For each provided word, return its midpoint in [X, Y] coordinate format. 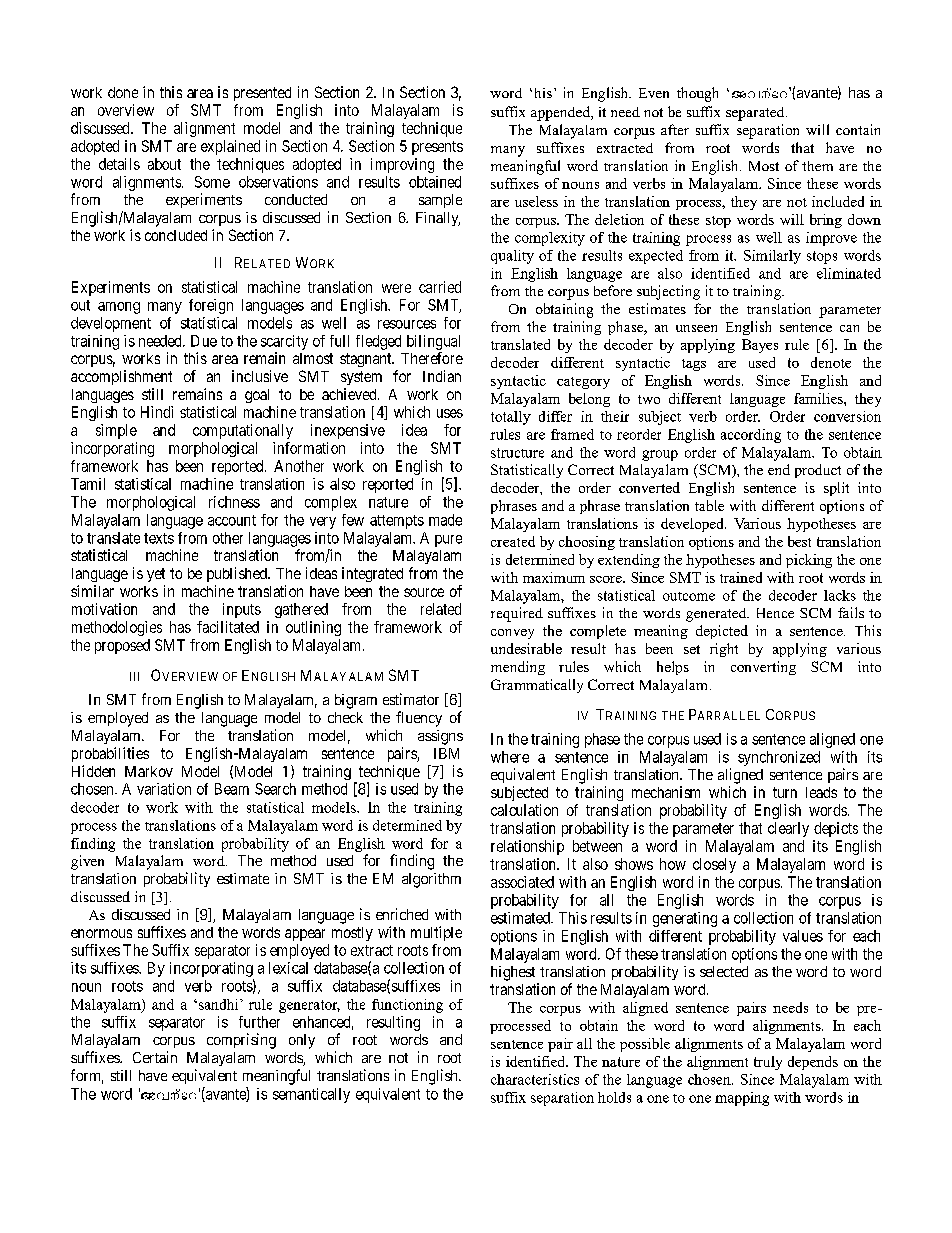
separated [756, 114]
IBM [446, 753]
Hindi [157, 412]
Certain [155, 1057]
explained [230, 147]
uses [450, 413]
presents [437, 148]
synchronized [779, 758]
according [751, 436]
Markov [149, 771]
